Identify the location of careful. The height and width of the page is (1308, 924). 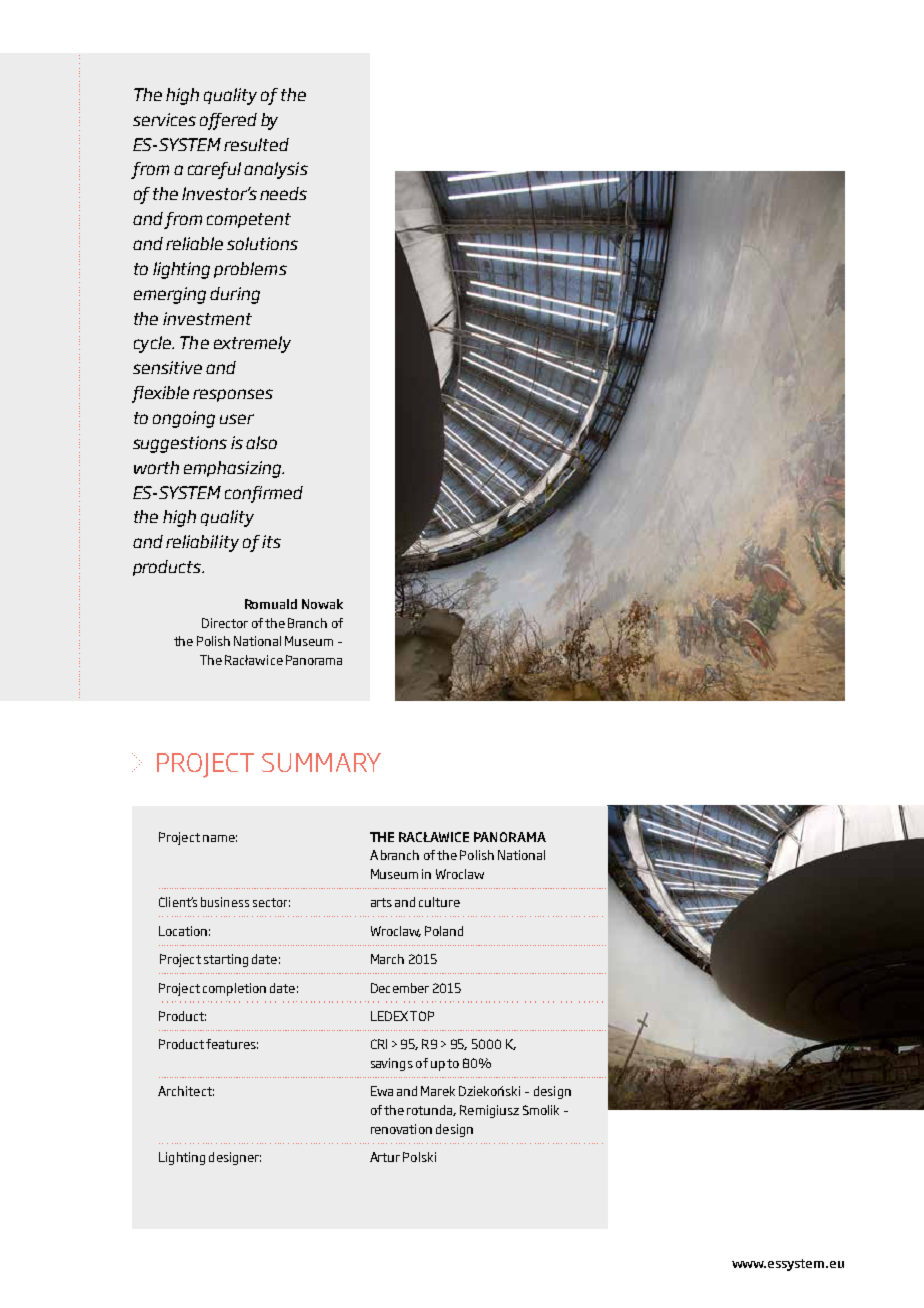
(214, 170).
